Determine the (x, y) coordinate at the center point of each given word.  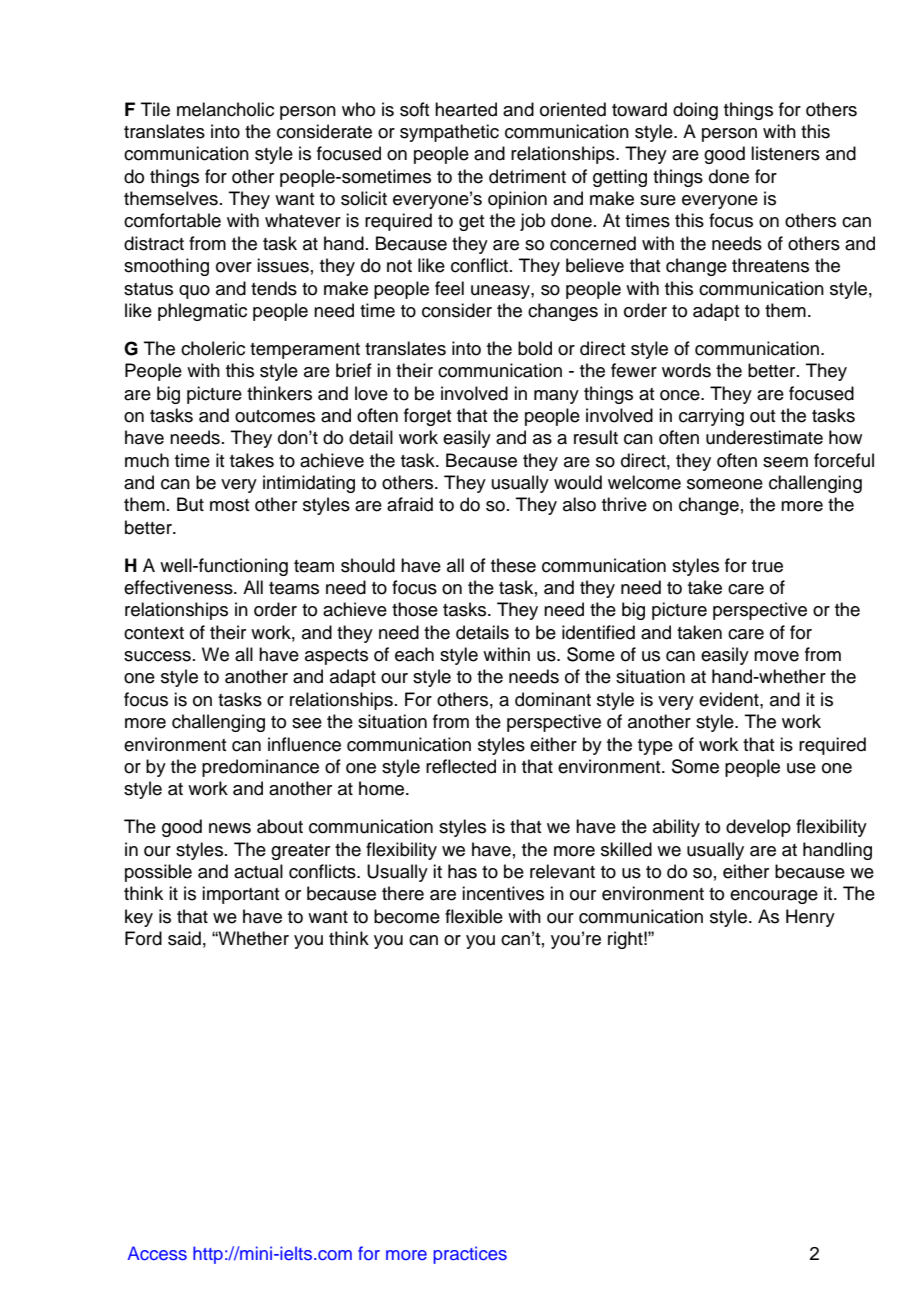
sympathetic (449, 133)
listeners (785, 153)
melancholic (225, 109)
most (230, 505)
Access (157, 1253)
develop (758, 828)
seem (785, 462)
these (513, 565)
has (462, 871)
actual (258, 871)
